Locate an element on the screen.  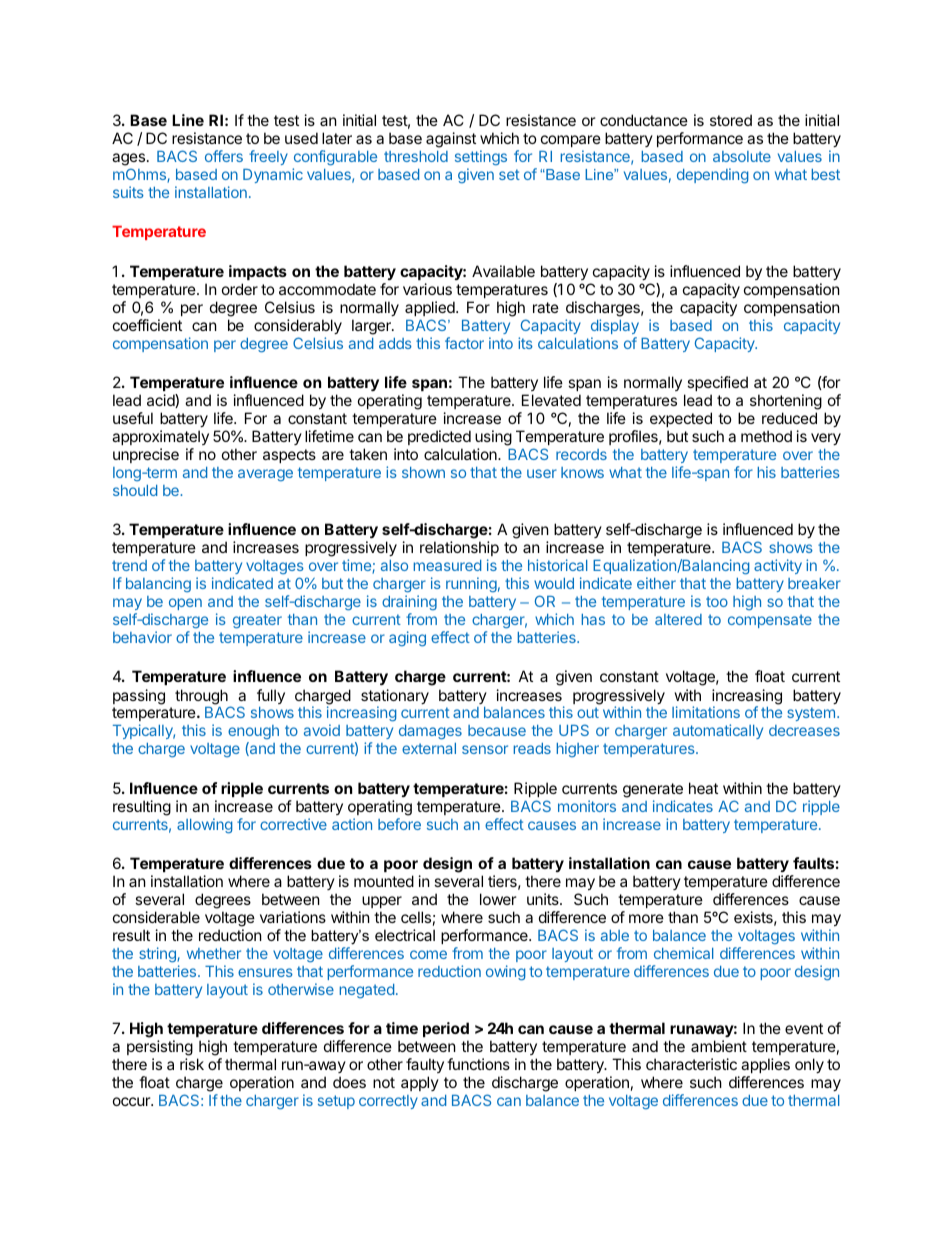
draining is located at coordinates (409, 602).
